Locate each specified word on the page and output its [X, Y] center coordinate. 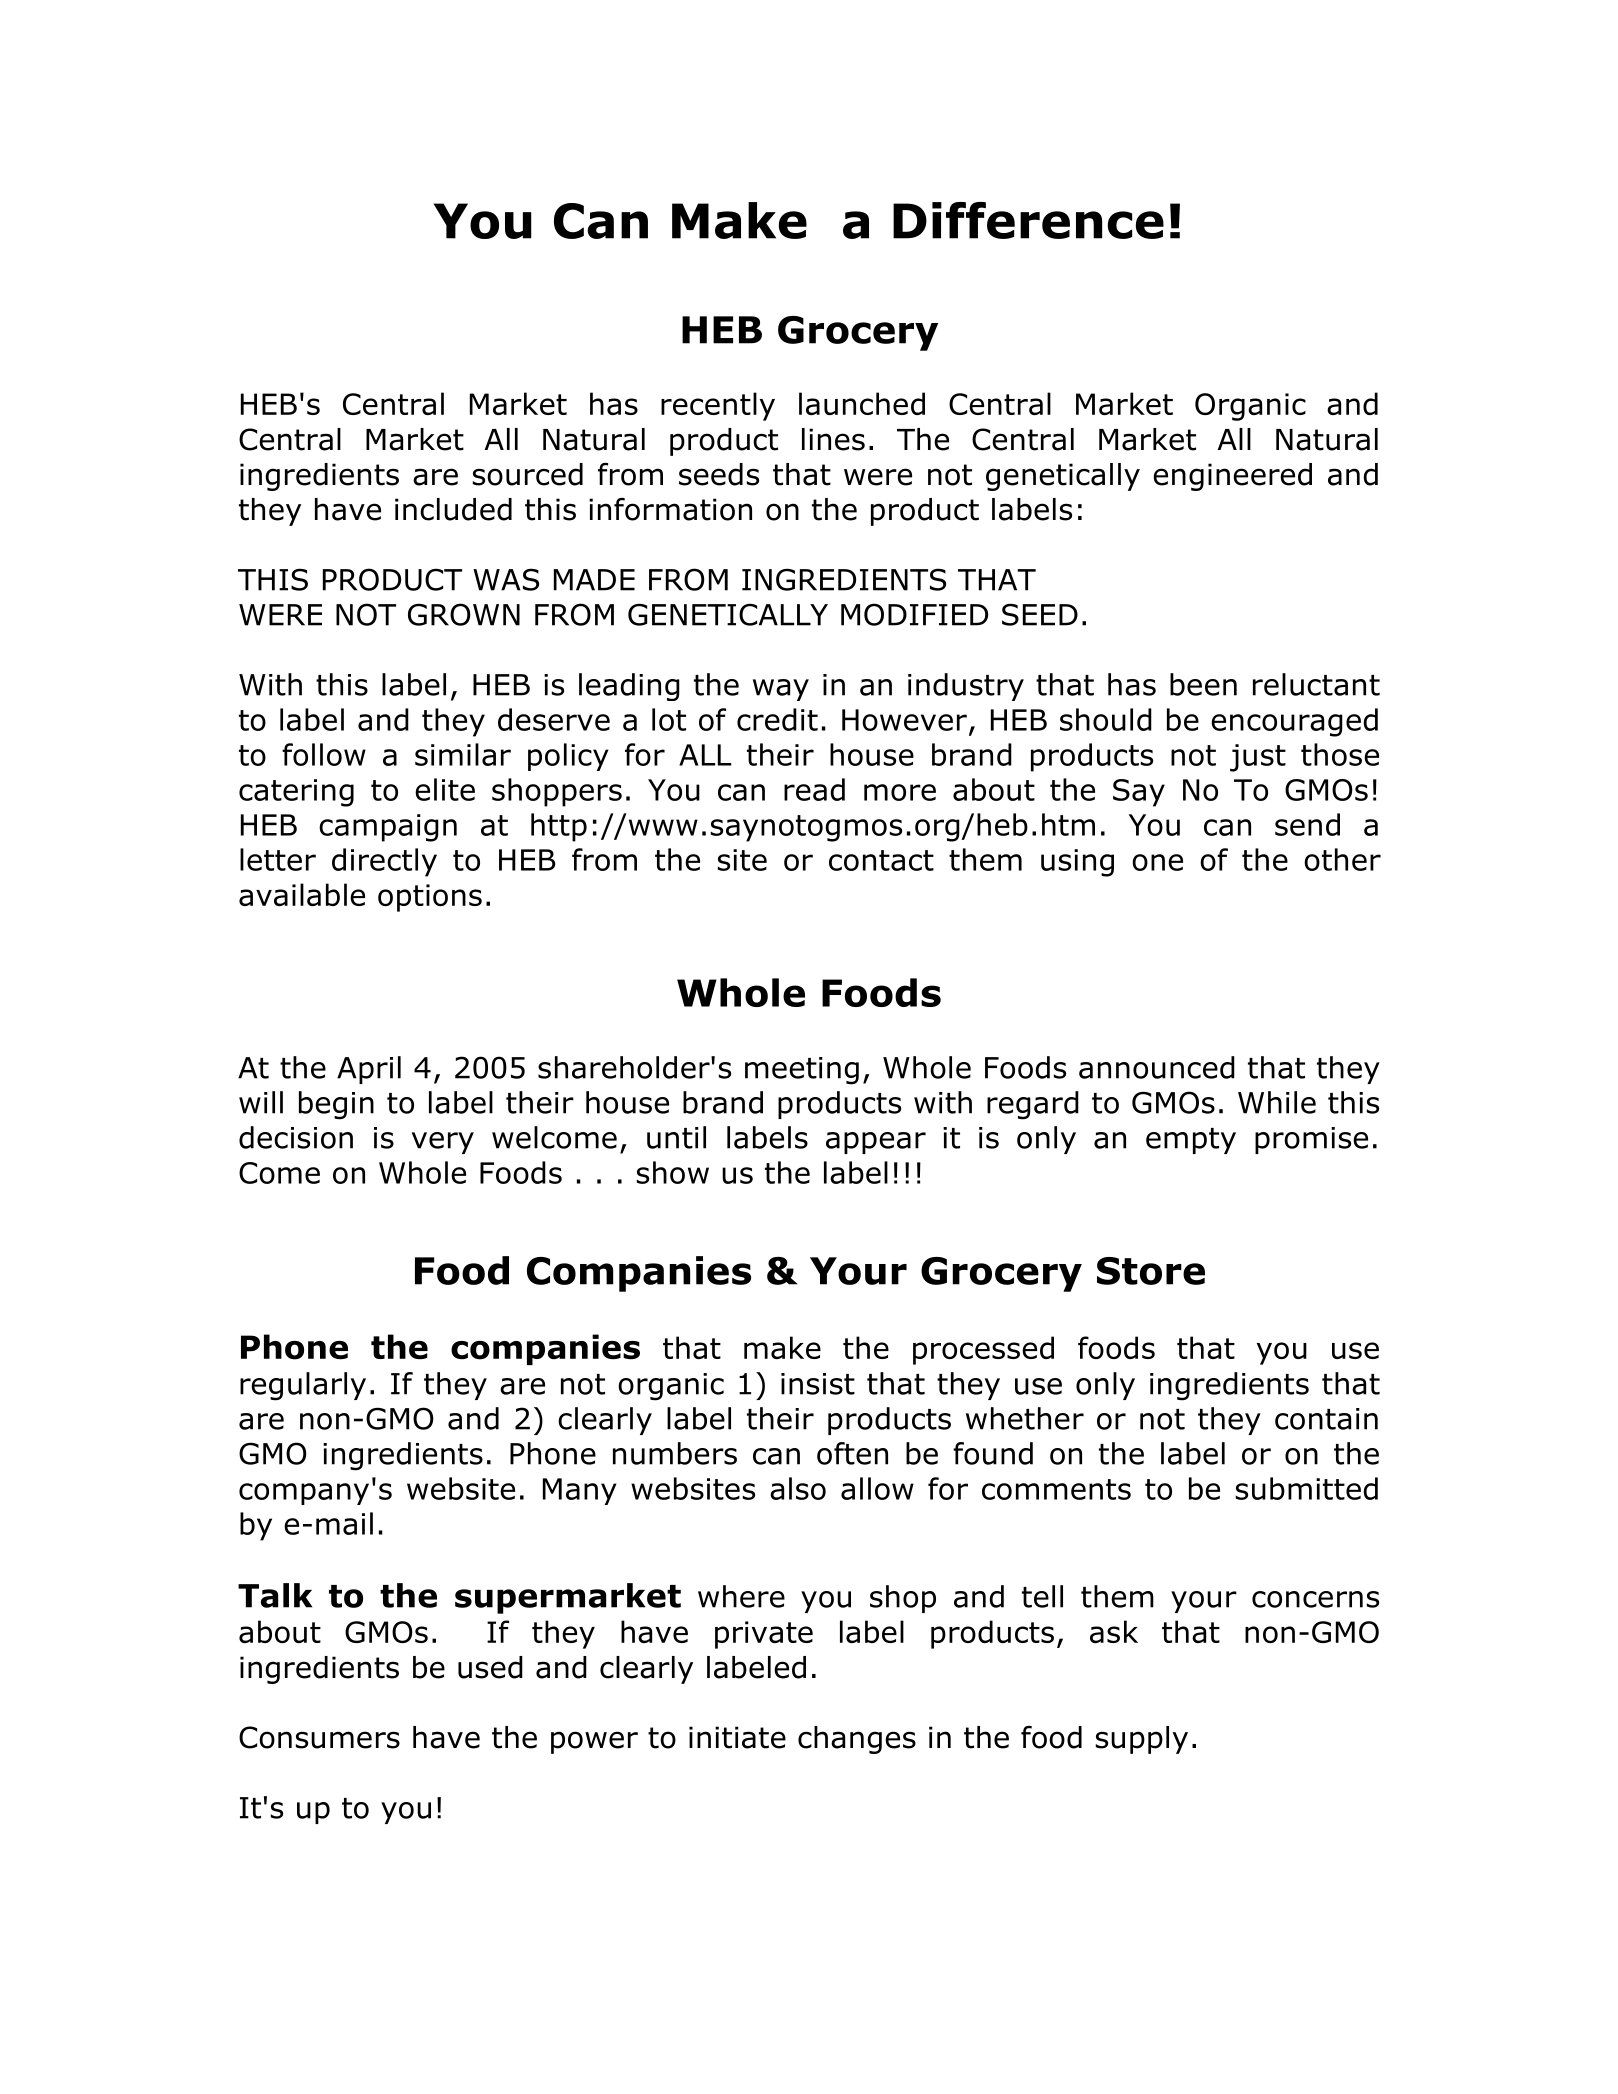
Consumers [319, 1737]
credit [777, 719]
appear [876, 1143]
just [1258, 758]
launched [862, 403]
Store [1151, 1271]
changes [857, 1740]
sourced [528, 474]
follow [324, 754]
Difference [1028, 220]
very [443, 1143]
